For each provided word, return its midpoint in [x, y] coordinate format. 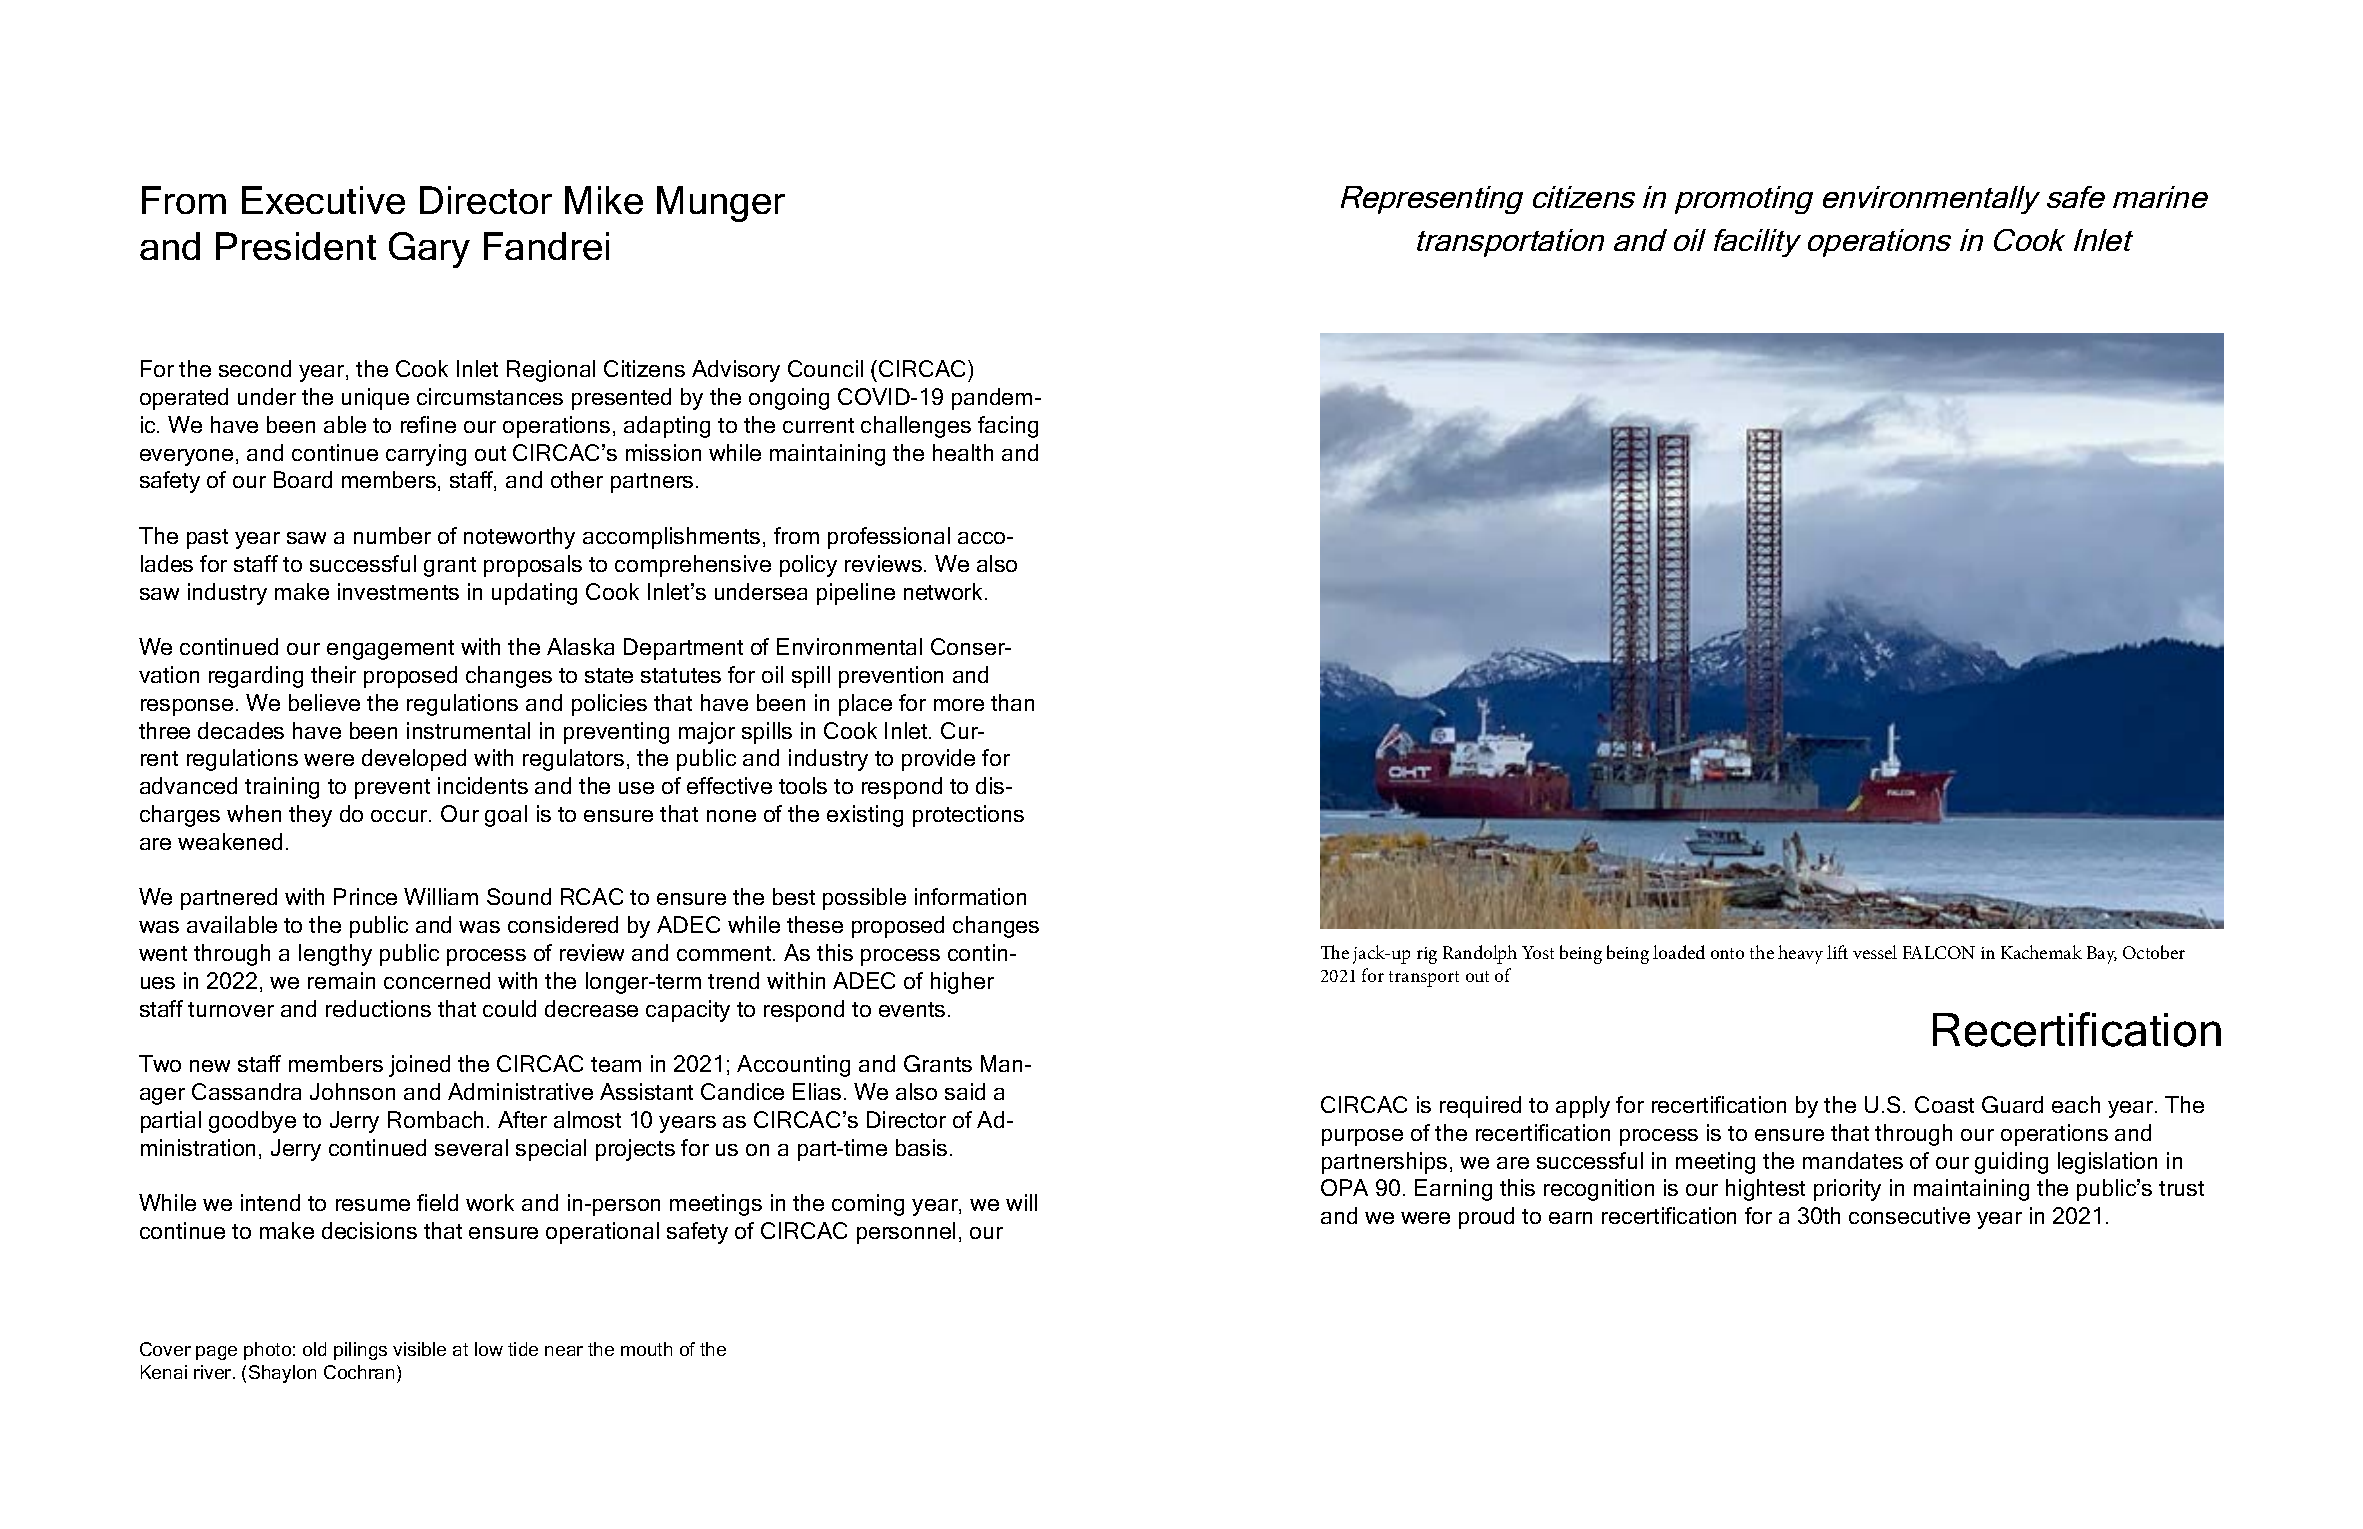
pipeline [856, 594]
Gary [429, 250]
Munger [721, 204]
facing [1008, 427]
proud [1486, 1218]
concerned [437, 980]
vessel [1875, 952]
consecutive [1909, 1215]
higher [962, 983]
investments [398, 591]
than [1012, 702]
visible [419, 1349]
